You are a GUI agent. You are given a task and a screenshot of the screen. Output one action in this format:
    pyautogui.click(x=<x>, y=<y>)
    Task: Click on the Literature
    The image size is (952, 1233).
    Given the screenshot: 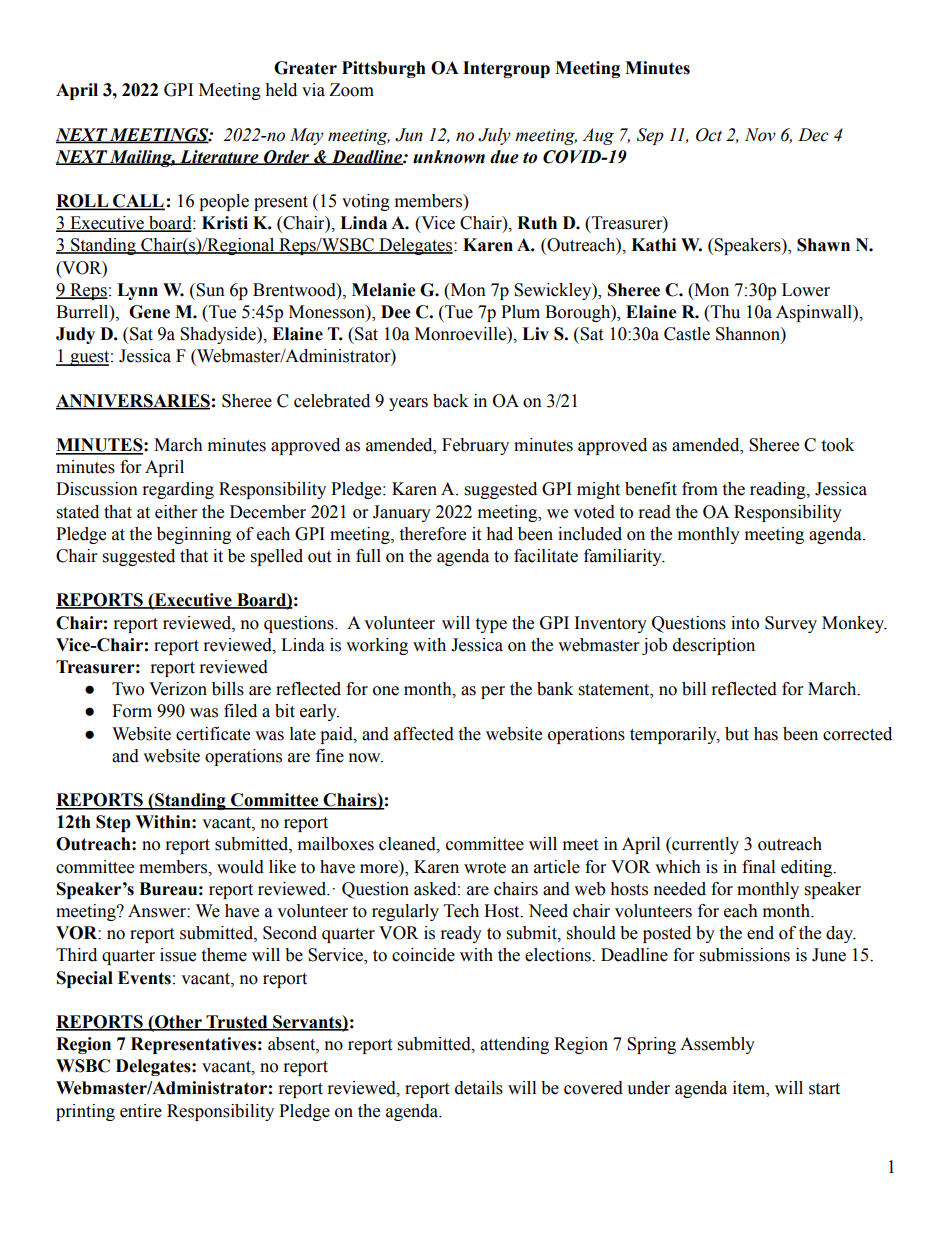 What is the action you would take?
    pyautogui.click(x=219, y=157)
